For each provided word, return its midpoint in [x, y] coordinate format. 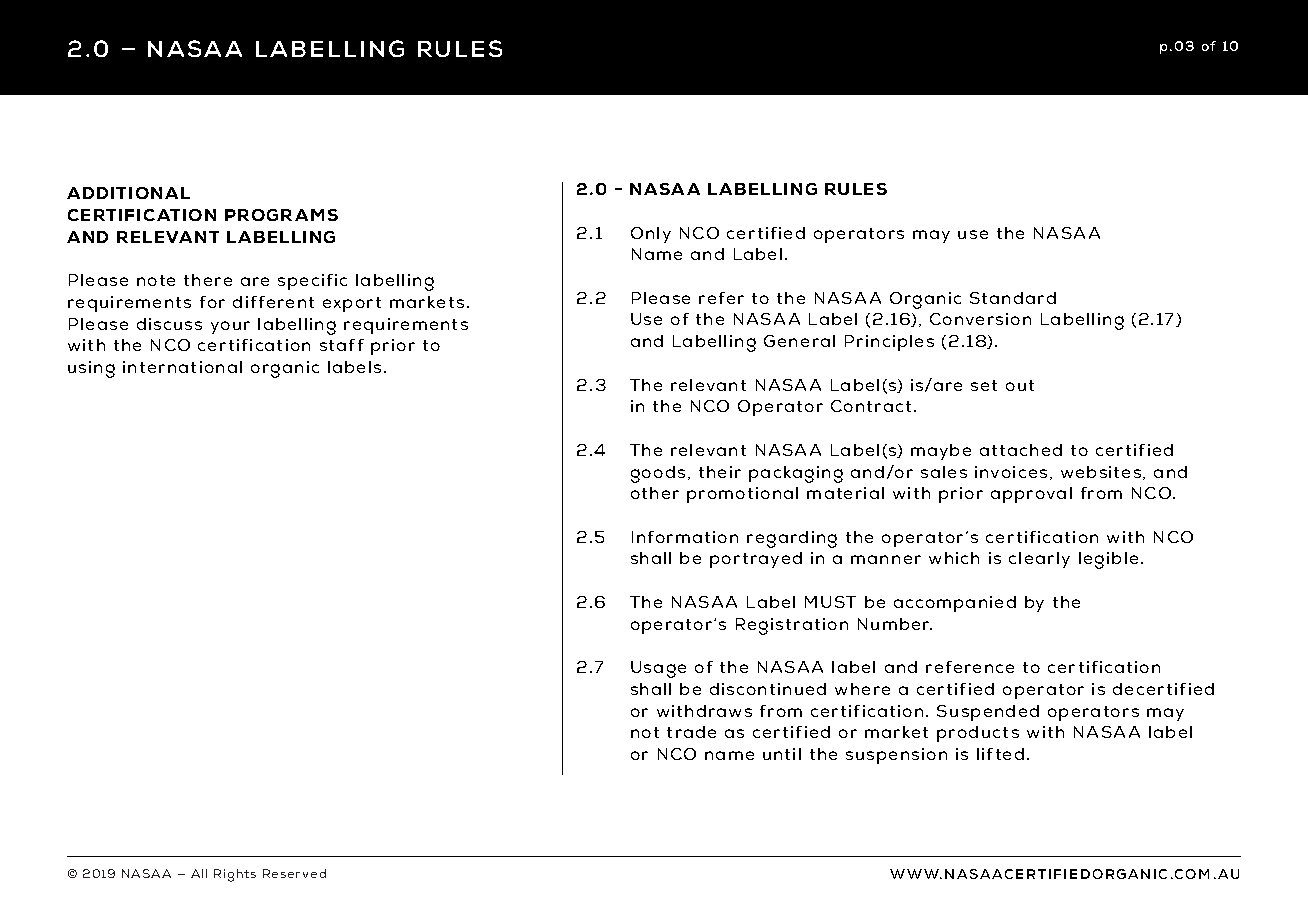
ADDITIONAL [128, 193]
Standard [1013, 298]
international [182, 367]
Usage [658, 669]
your [230, 327]
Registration [792, 626]
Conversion [980, 319]
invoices [1011, 472]
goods [658, 474]
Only [651, 235]
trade [691, 732]
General [799, 341]
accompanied [955, 604]
